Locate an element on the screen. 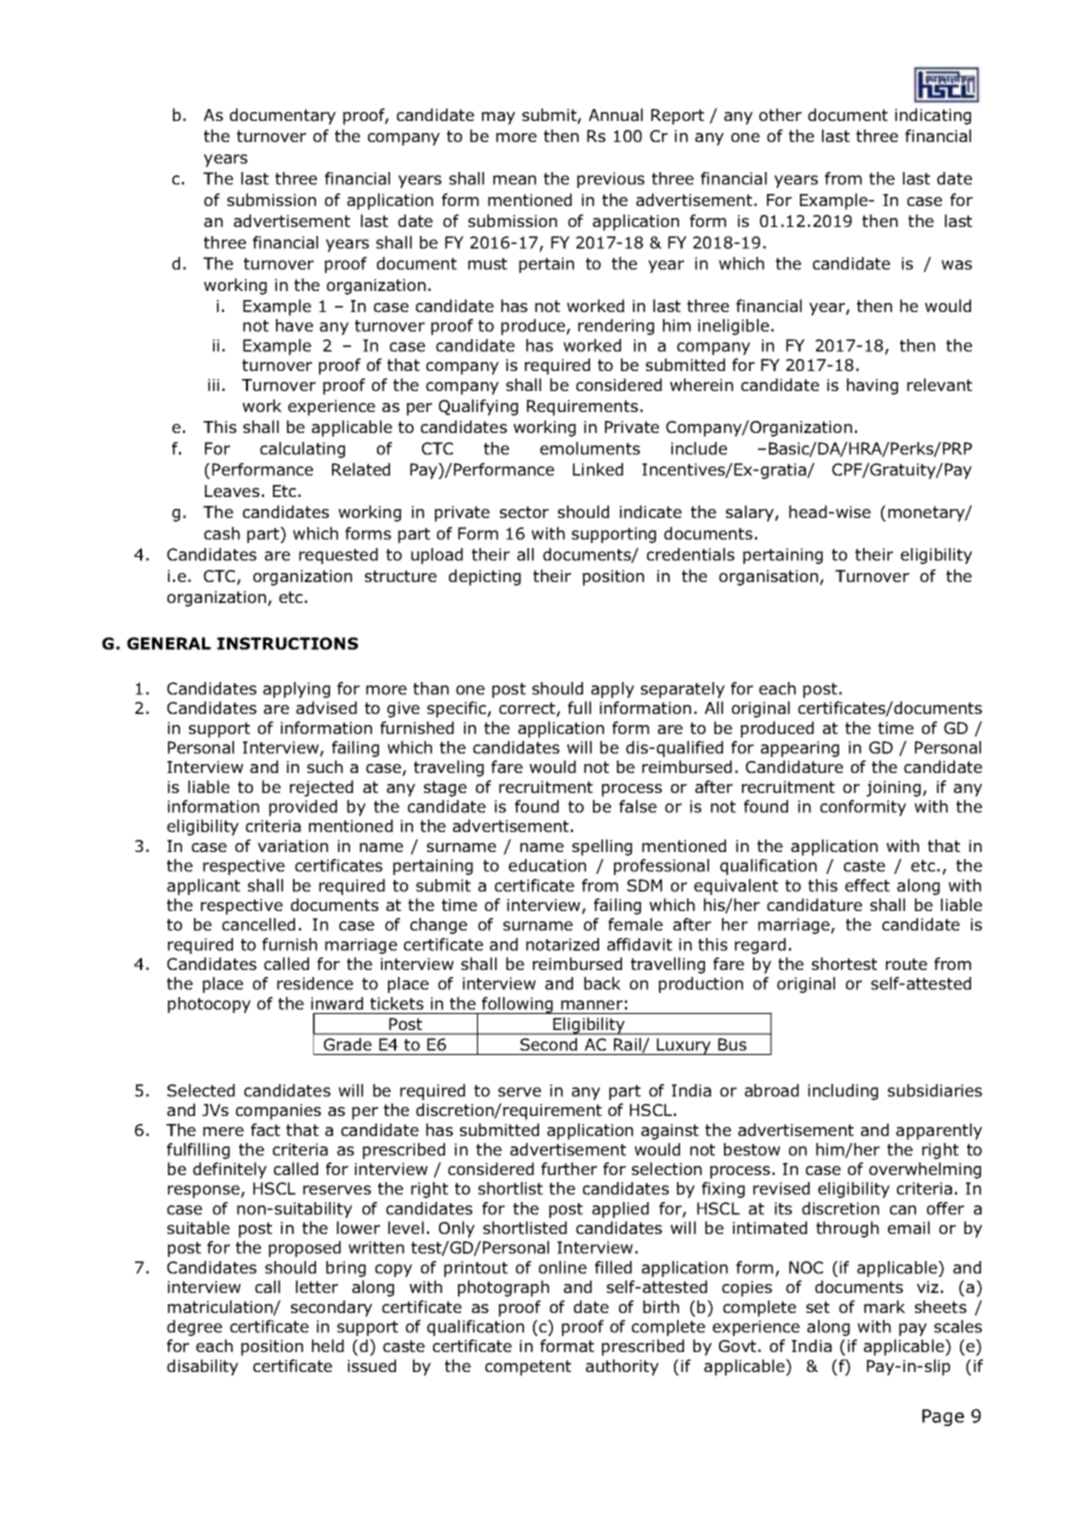 The image size is (1072, 1515). indicating is located at coordinates (933, 116).
